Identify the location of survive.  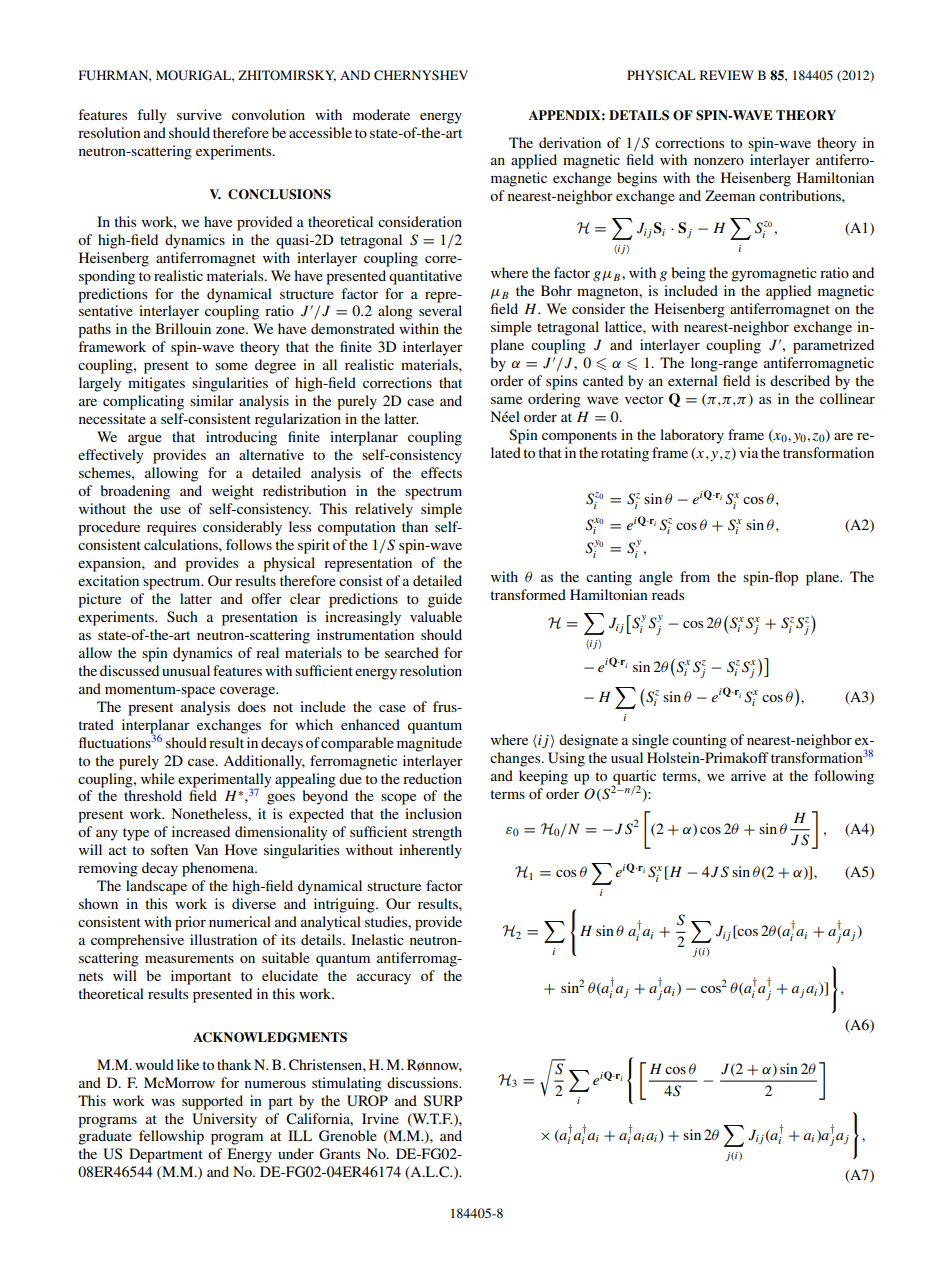
(199, 114).
